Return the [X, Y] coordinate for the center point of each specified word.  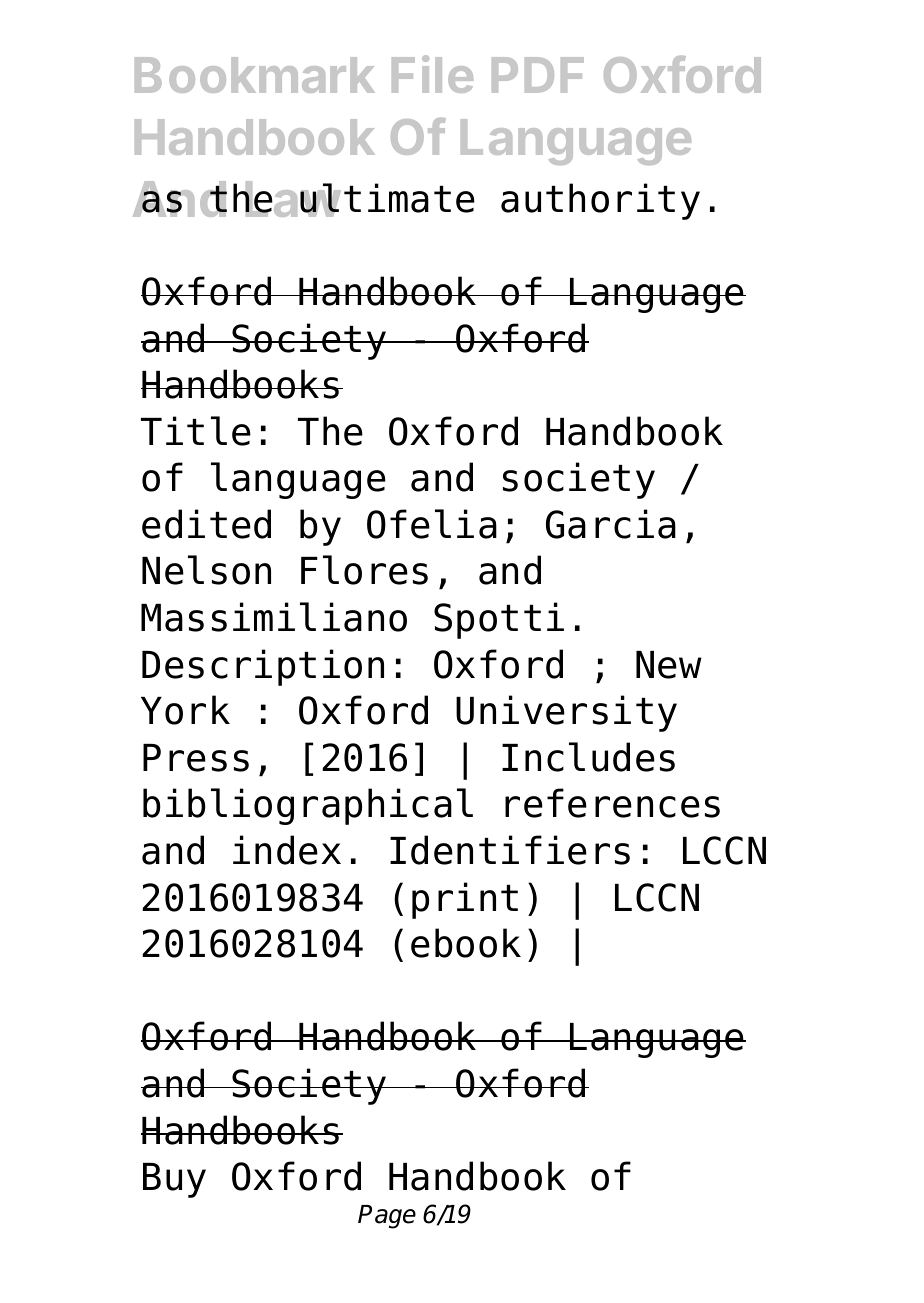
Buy [174, 1180]
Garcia [611, 524]
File [432, 74]
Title [196, 431]
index [287, 850]
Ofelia [432, 524]
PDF [538, 75]
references [612, 803]
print [465, 900]
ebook [466, 943]
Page [387, 1217]
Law [292, 199]
